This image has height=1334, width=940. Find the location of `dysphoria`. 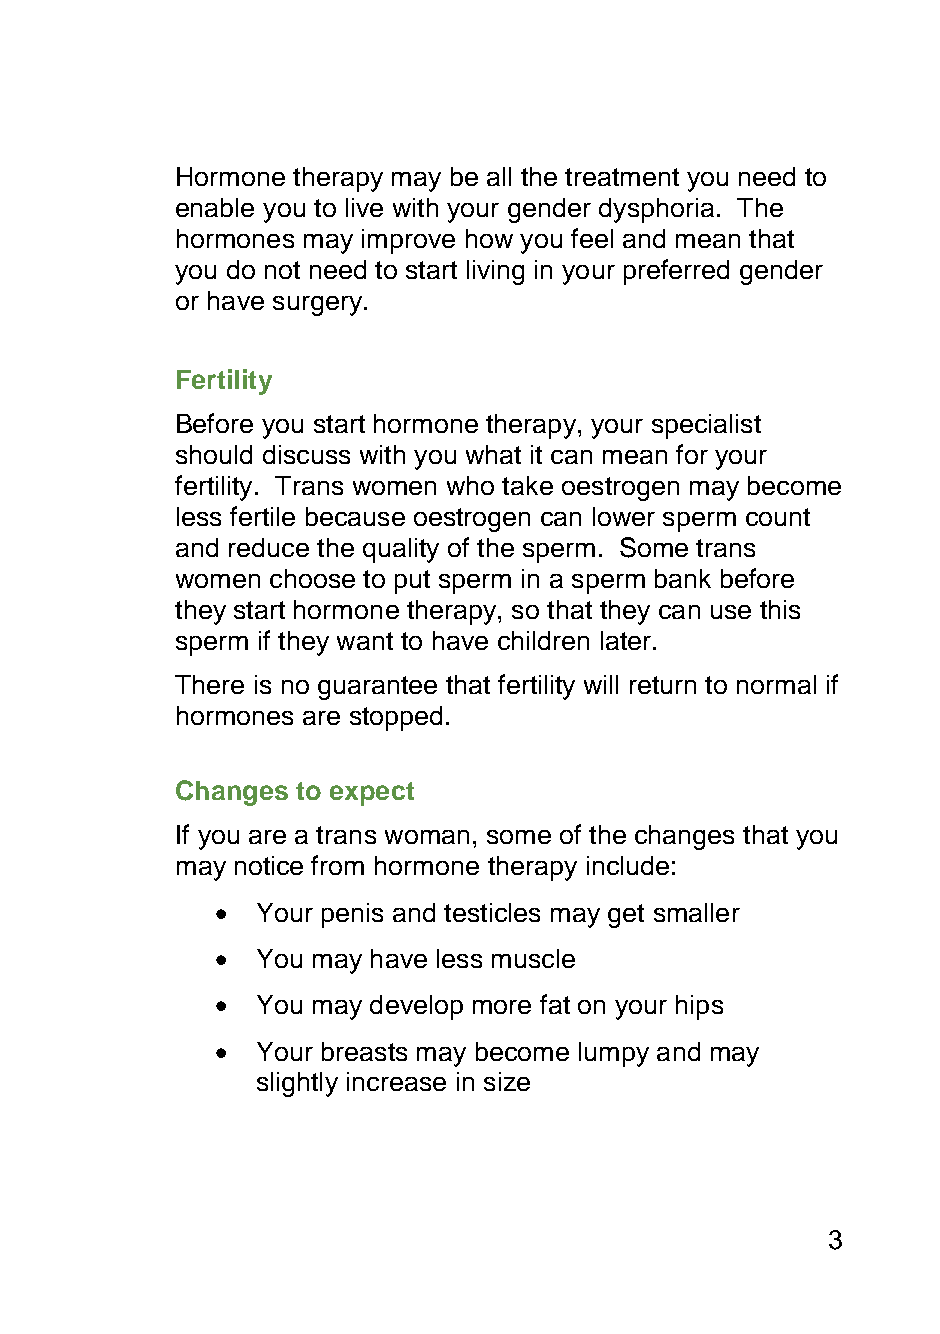

dysphoria is located at coordinates (656, 210).
